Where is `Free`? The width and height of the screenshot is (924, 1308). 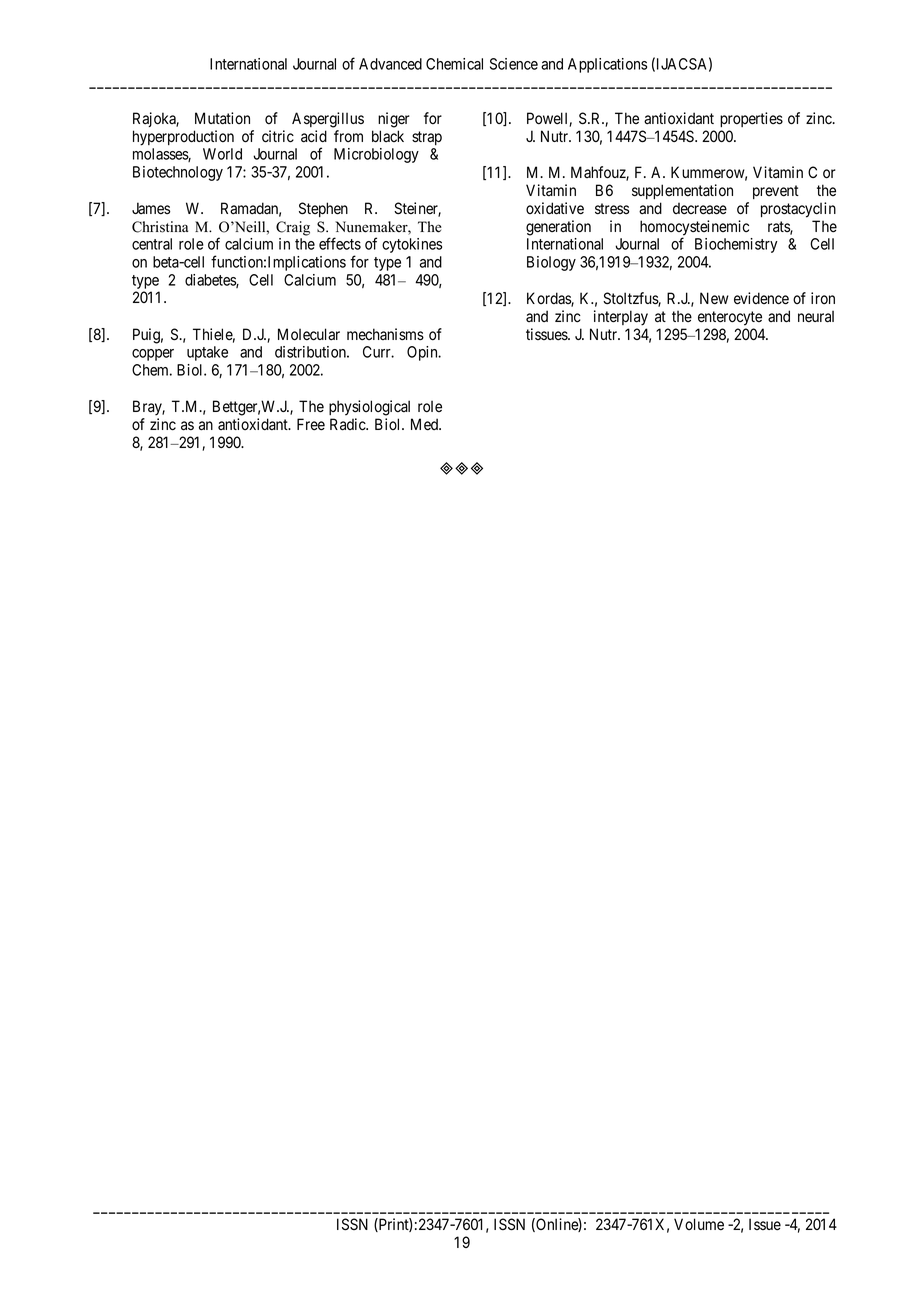 Free is located at coordinates (311, 424).
